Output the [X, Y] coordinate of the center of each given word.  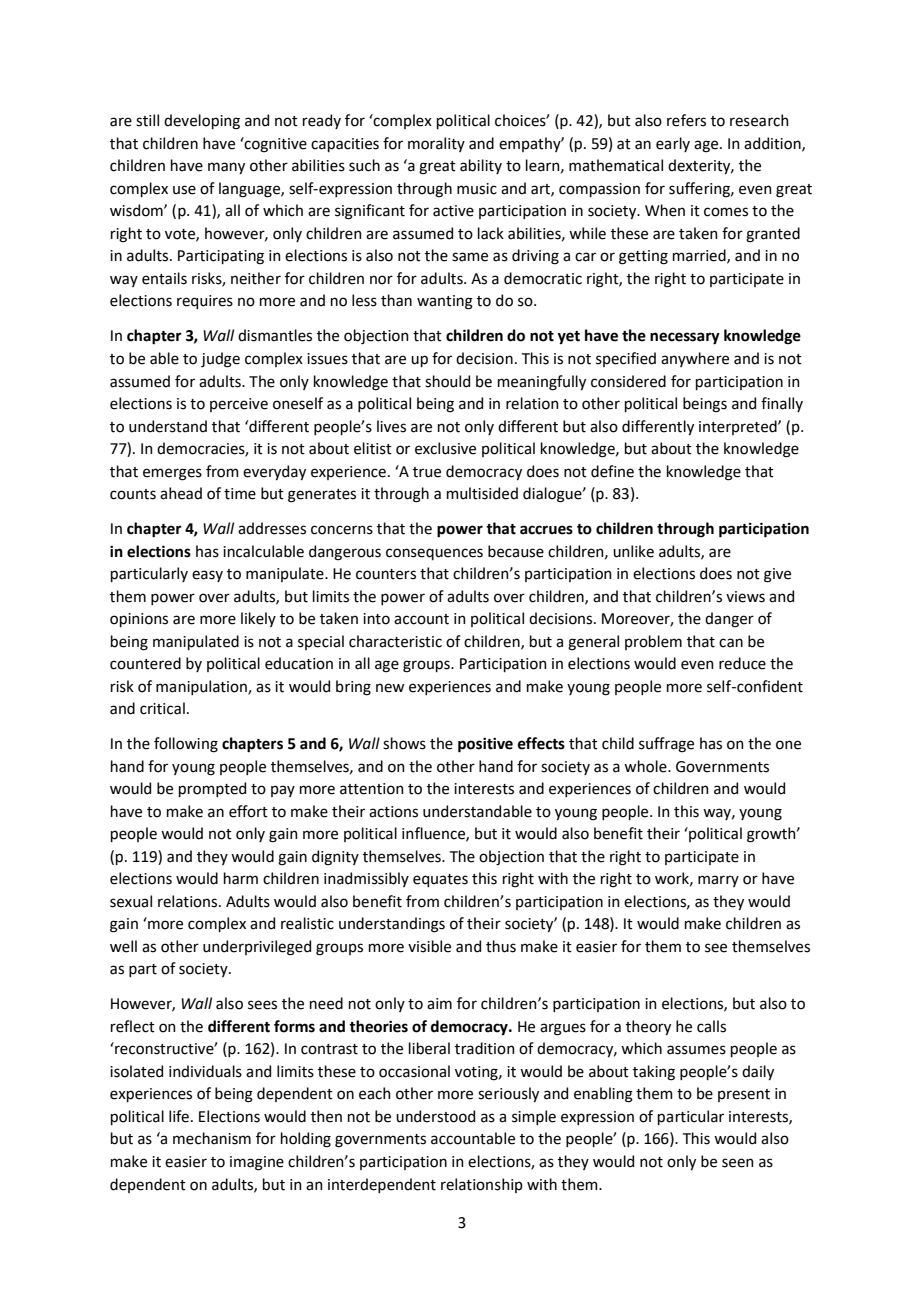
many [226, 168]
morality [436, 144]
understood [435, 1116]
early [673, 144]
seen [738, 1163]
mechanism [212, 1138]
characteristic [395, 641]
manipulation [202, 687]
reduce [742, 663]
